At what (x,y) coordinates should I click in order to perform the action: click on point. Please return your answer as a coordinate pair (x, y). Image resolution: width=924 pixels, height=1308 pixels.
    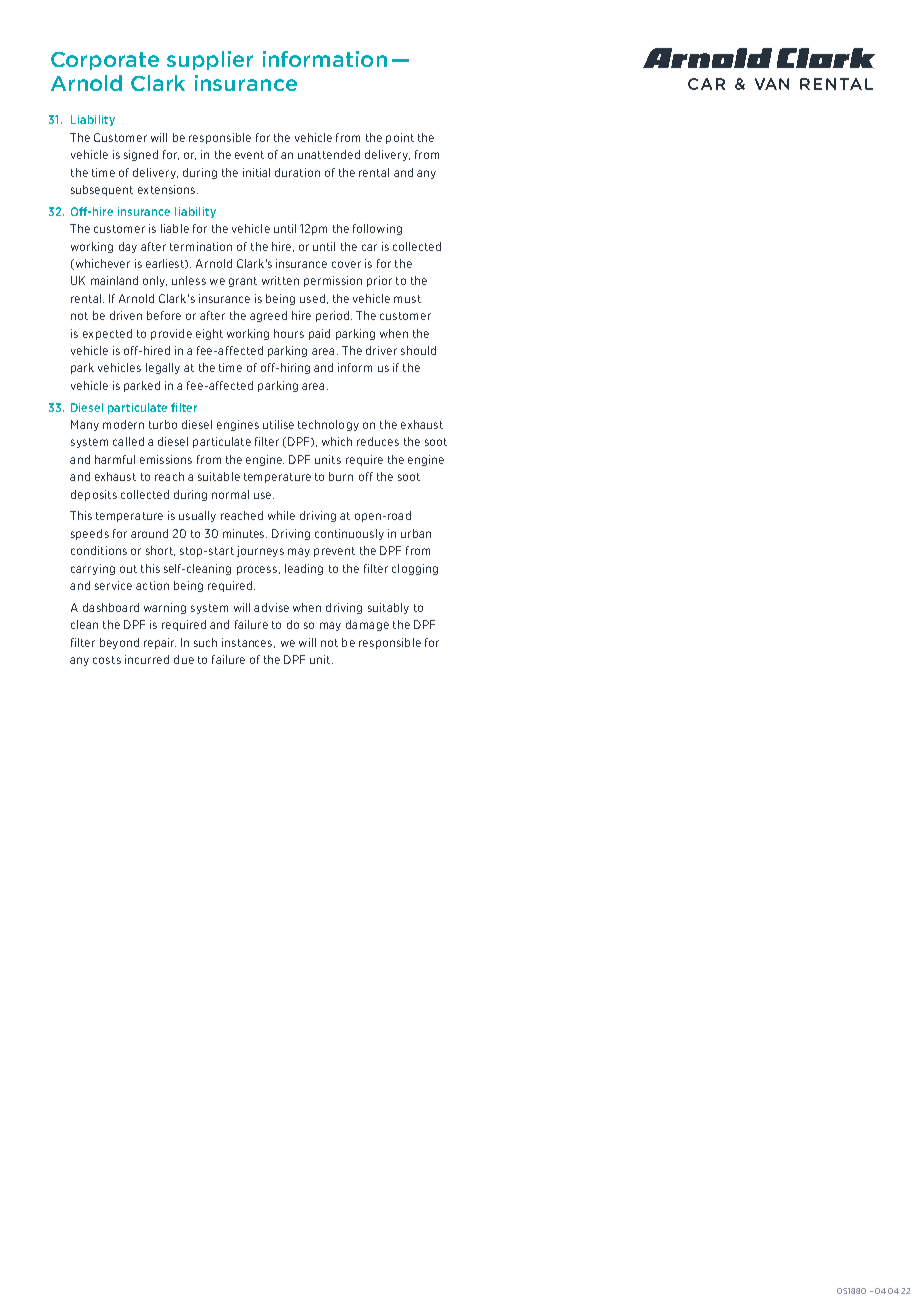
    Looking at the image, I should click on (400, 138).
